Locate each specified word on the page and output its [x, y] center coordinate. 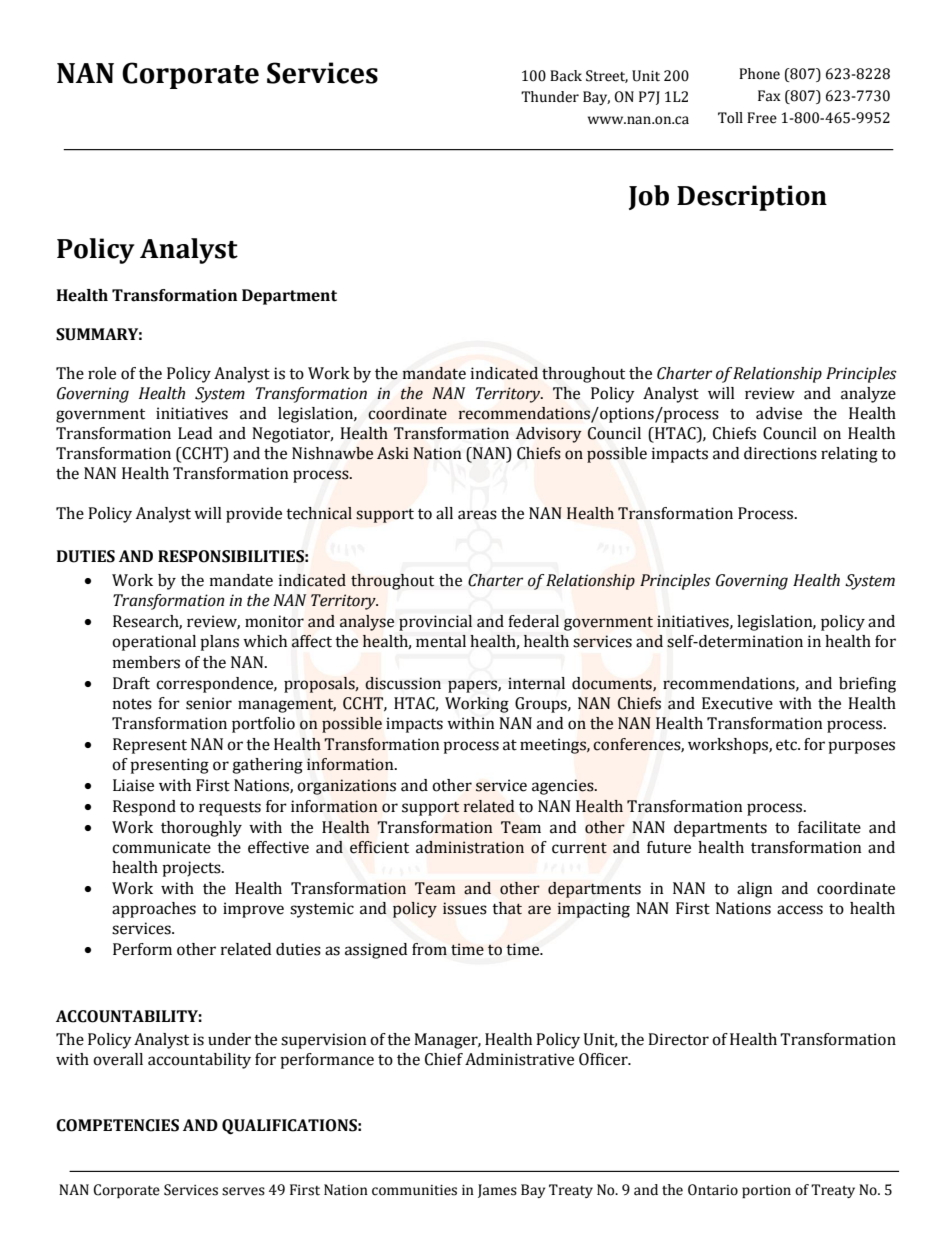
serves [243, 1191]
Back [566, 76]
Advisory [549, 435]
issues [465, 908]
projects [192, 869]
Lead [195, 433]
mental [441, 641]
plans [219, 643]
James [497, 1191]
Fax [769, 96]
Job [649, 197]
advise [779, 413]
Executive [737, 703]
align [755, 890]
